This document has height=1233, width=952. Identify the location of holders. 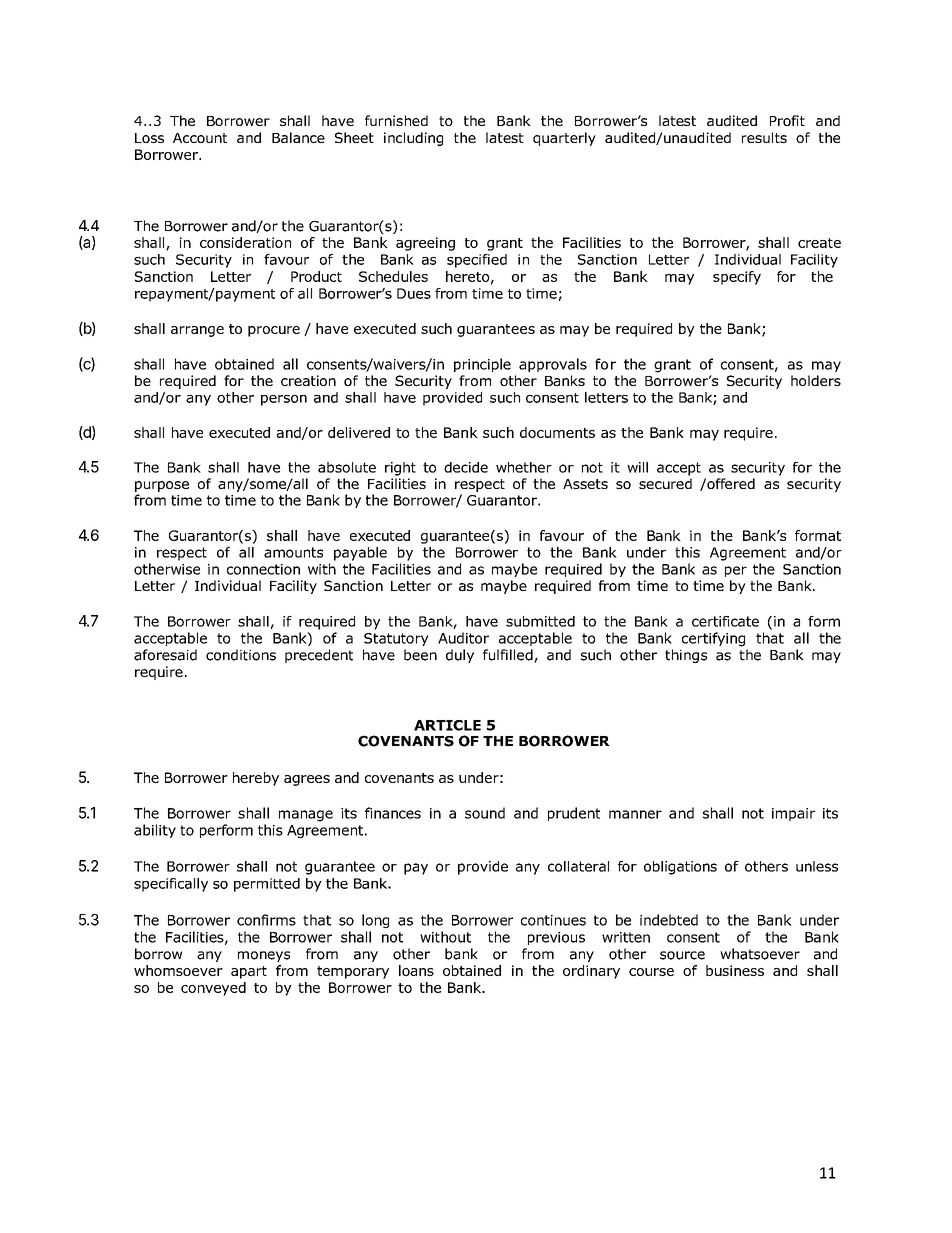
(816, 380).
